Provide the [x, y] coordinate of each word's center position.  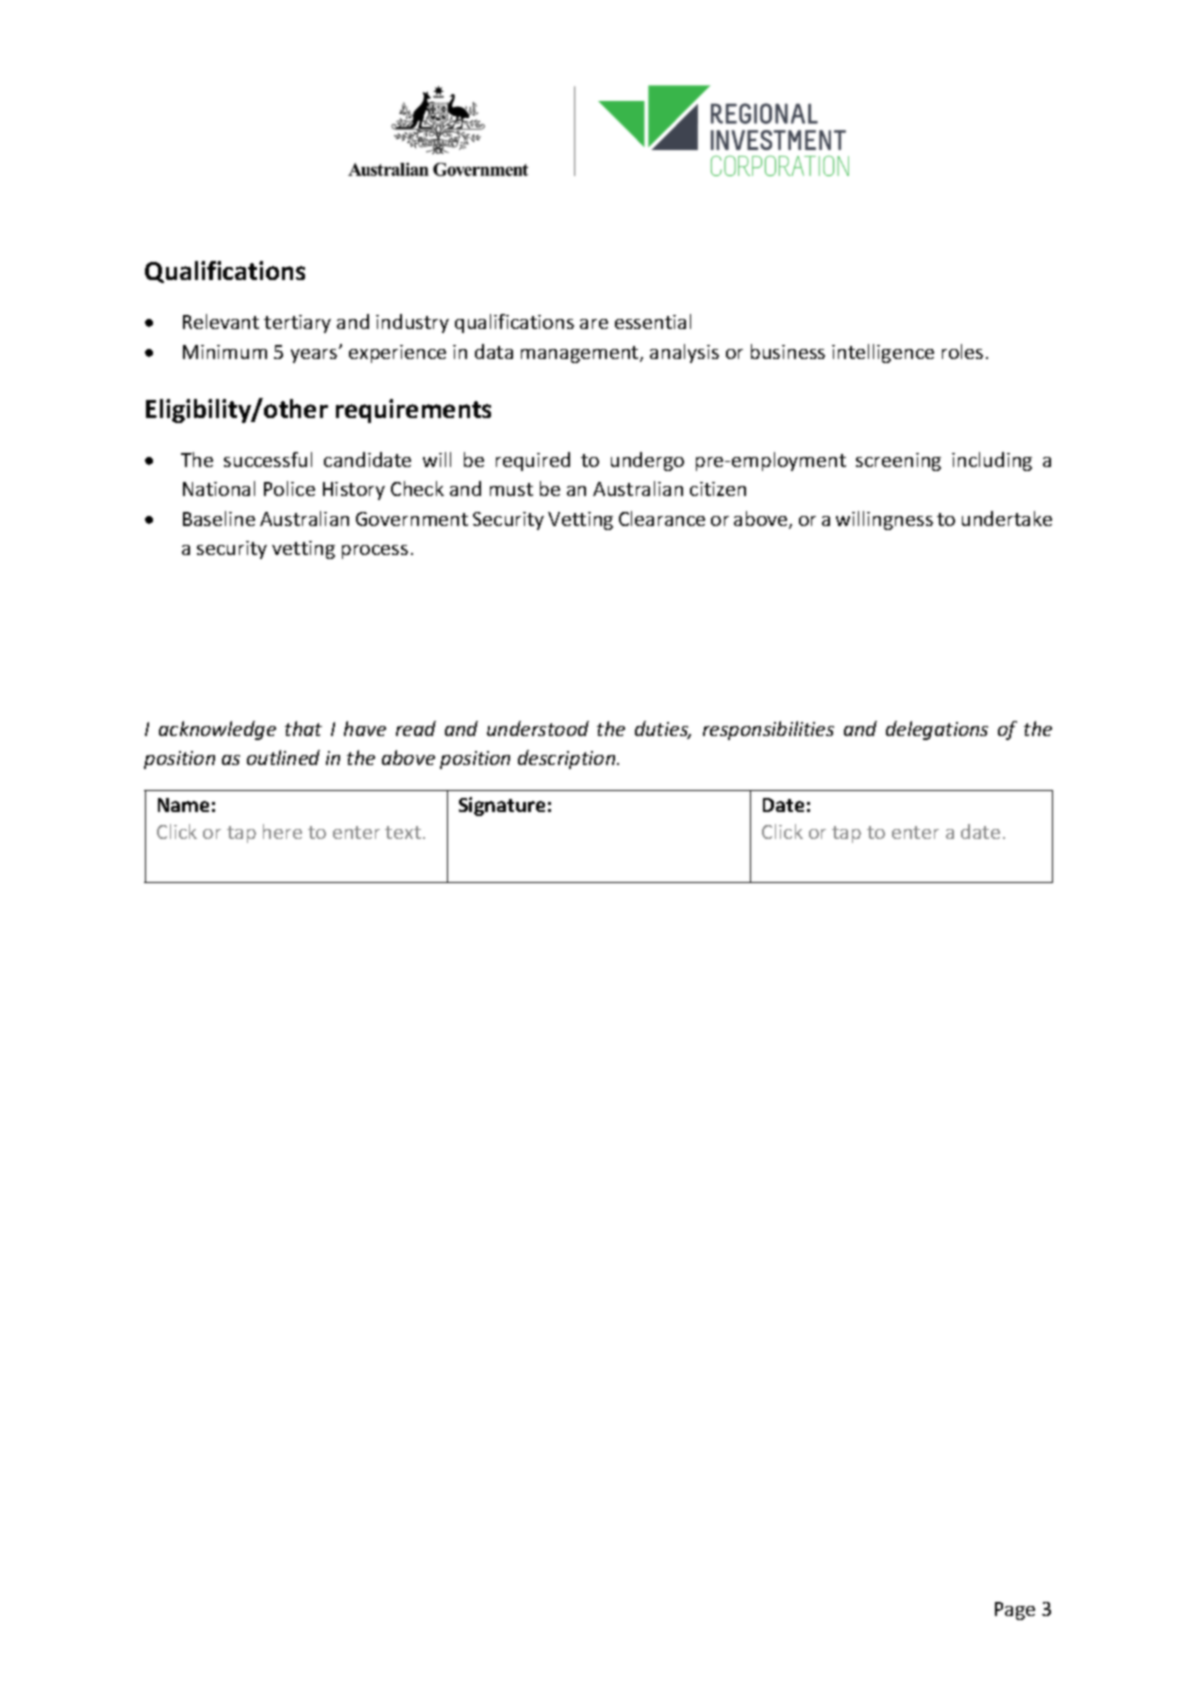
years [315, 355]
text [403, 832]
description [568, 759]
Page [1015, 1611]
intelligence [883, 353]
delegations [937, 730]
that [303, 728]
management [581, 354]
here [282, 831]
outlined [283, 757]
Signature [502, 806]
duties [663, 730]
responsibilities [768, 730]
